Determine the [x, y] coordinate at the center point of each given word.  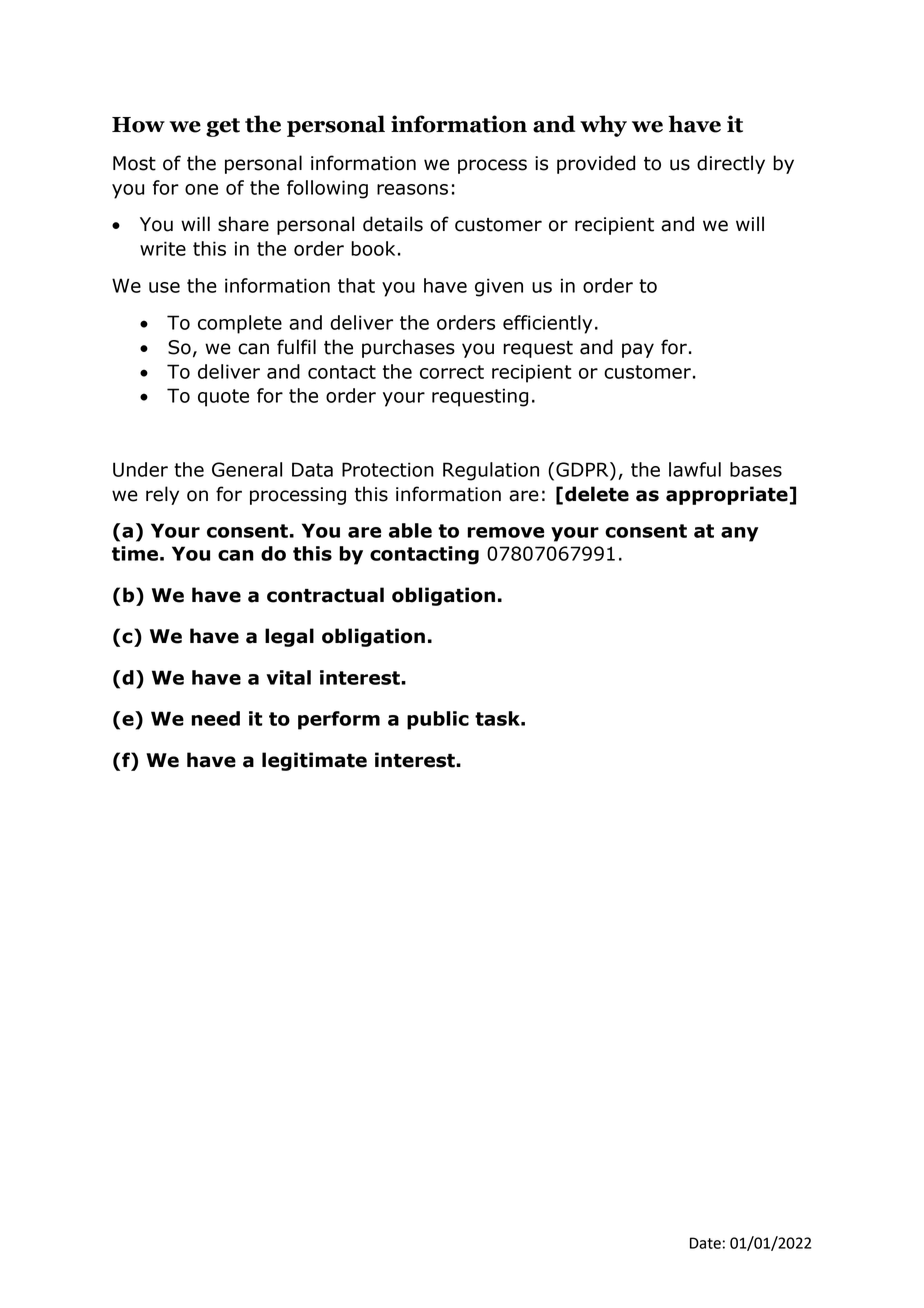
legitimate [314, 761]
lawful [695, 469]
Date [705, 1243]
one [201, 189]
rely [162, 495]
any [739, 534]
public [438, 720]
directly [731, 164]
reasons [412, 189]
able [410, 530]
